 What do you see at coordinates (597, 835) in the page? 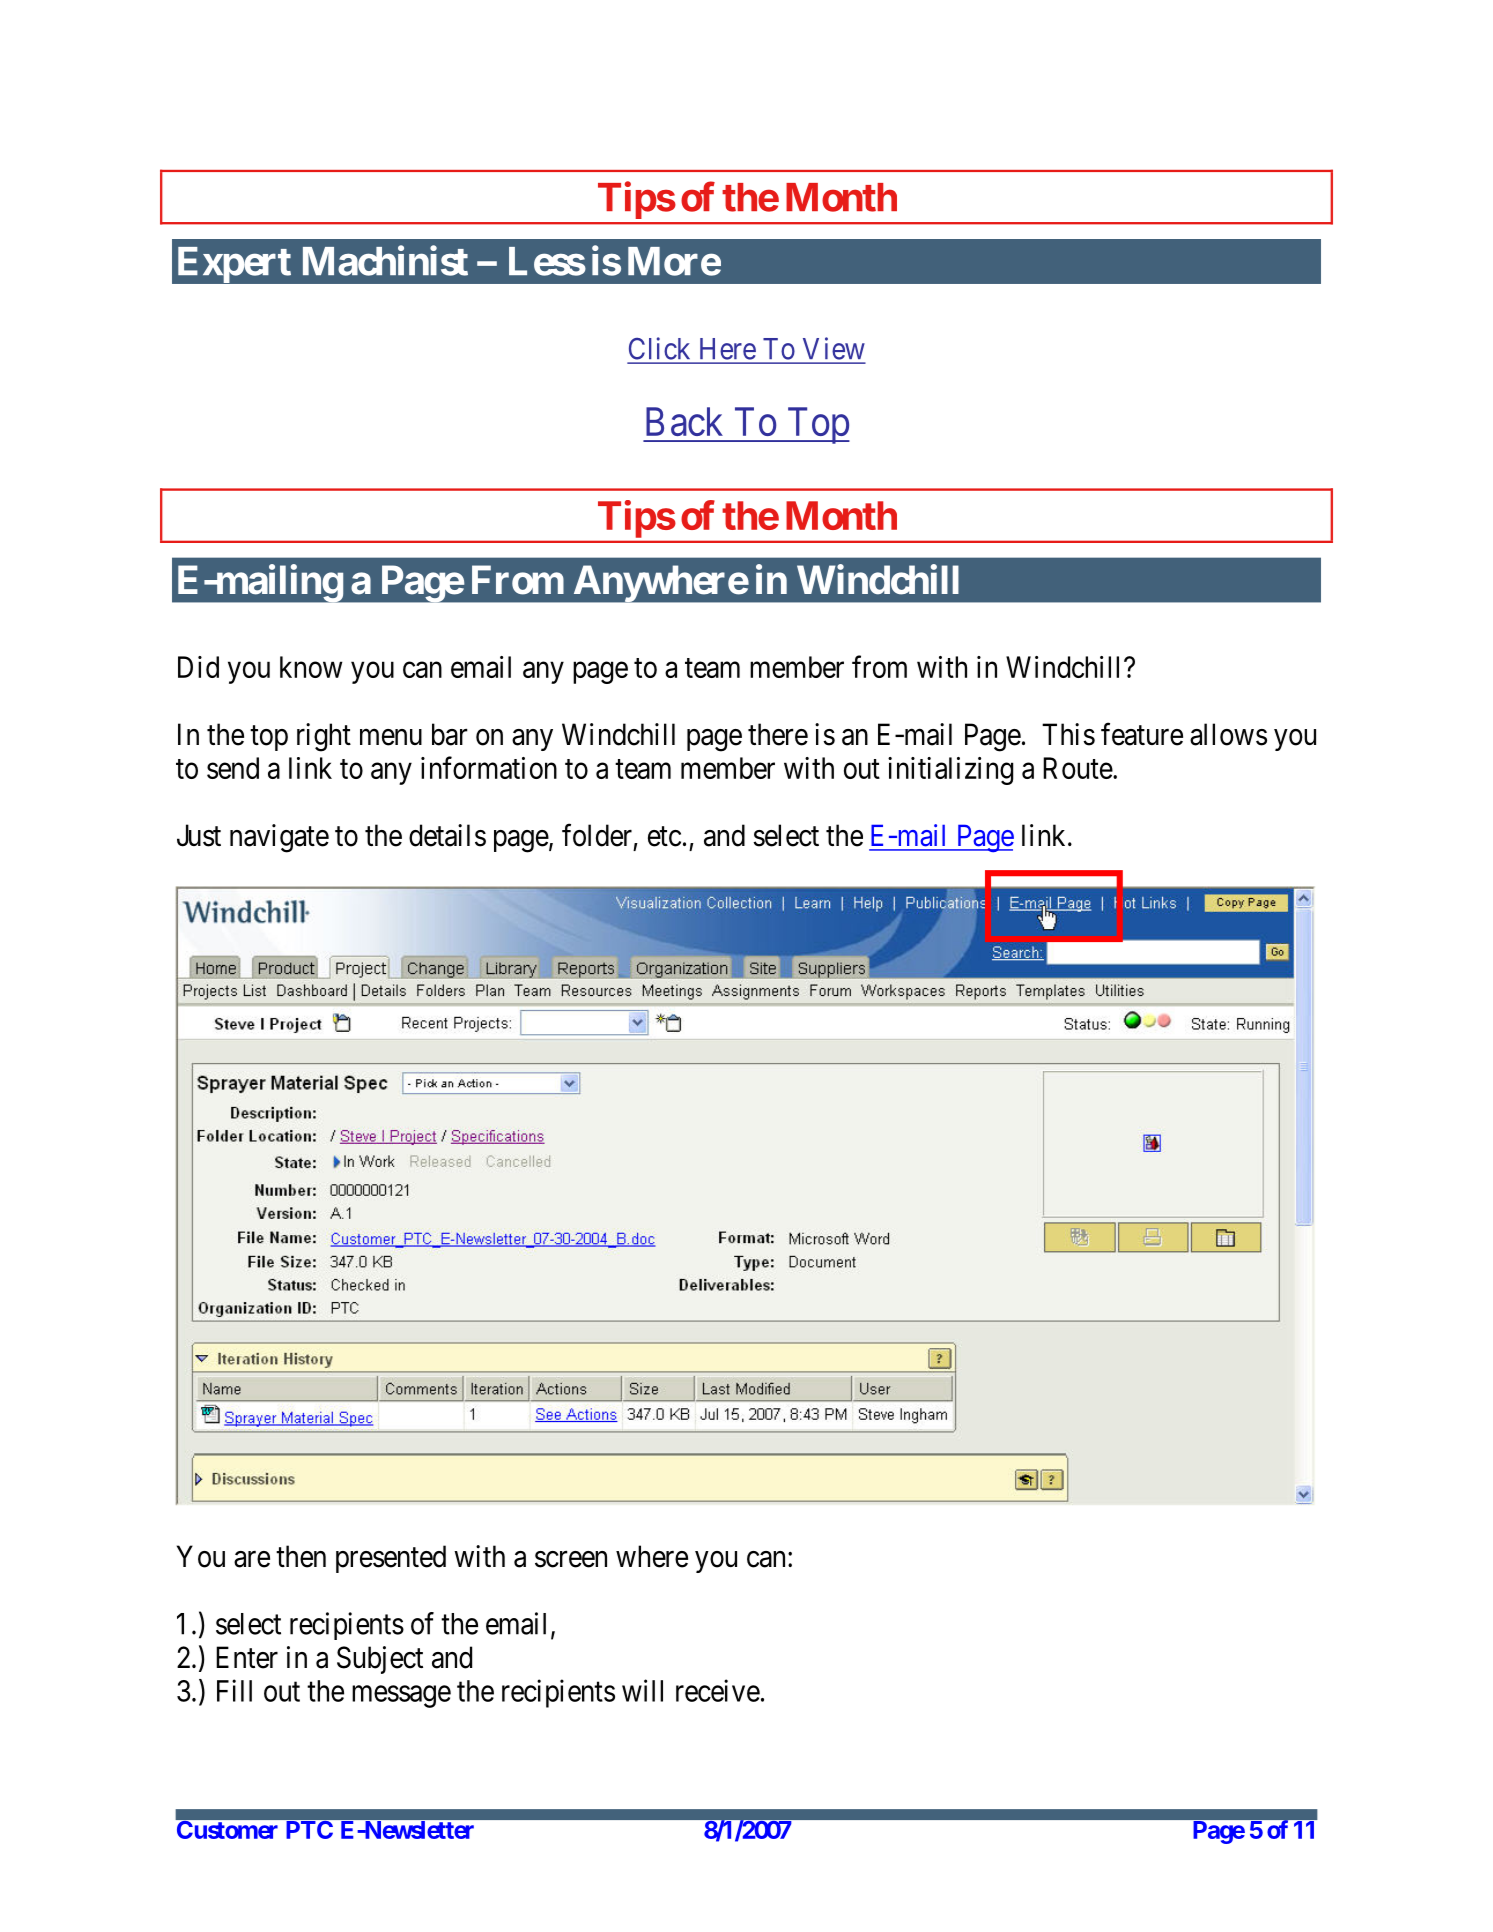
I see `folder` at bounding box center [597, 835].
